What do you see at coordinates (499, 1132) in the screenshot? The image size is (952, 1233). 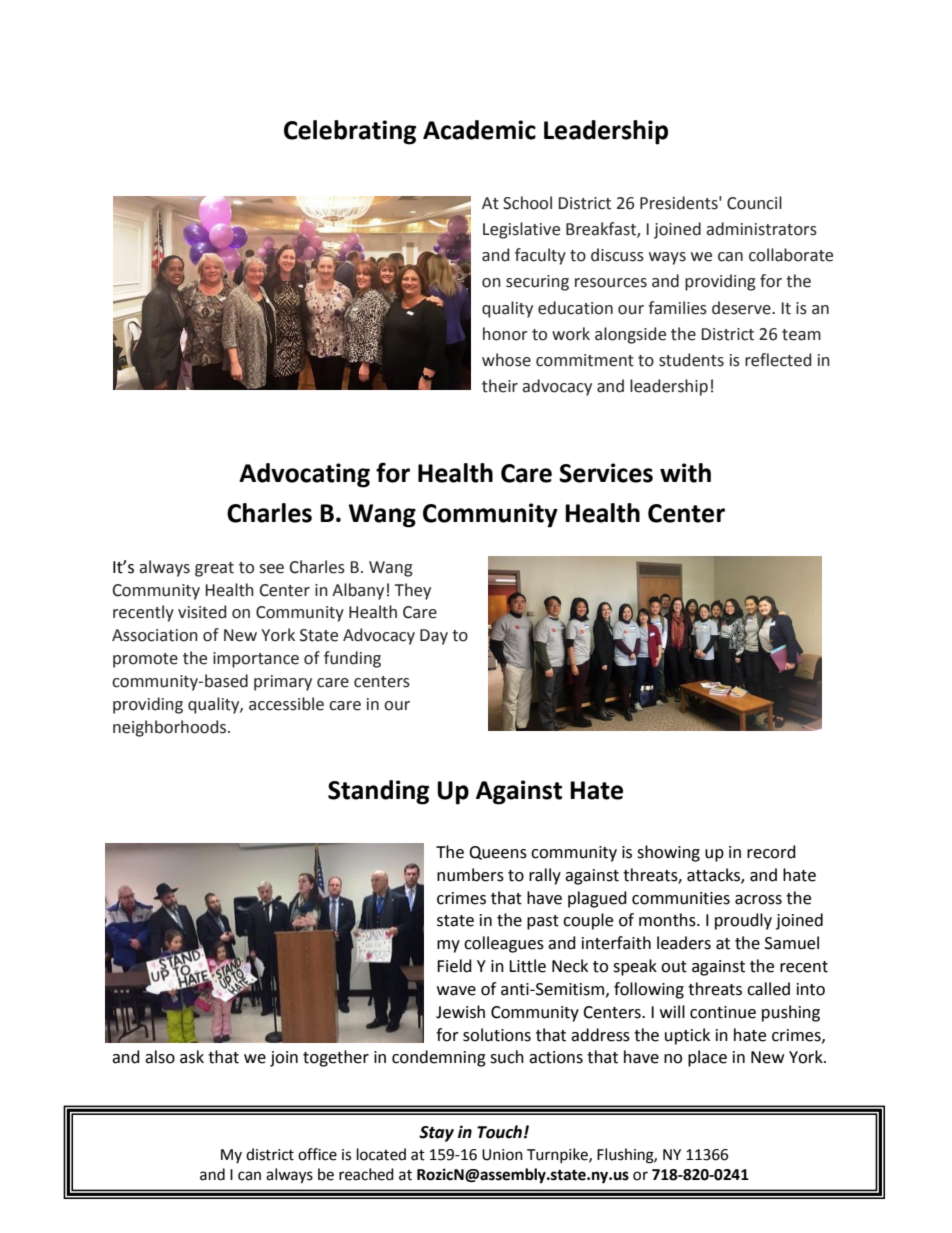 I see `Touch` at bounding box center [499, 1132].
